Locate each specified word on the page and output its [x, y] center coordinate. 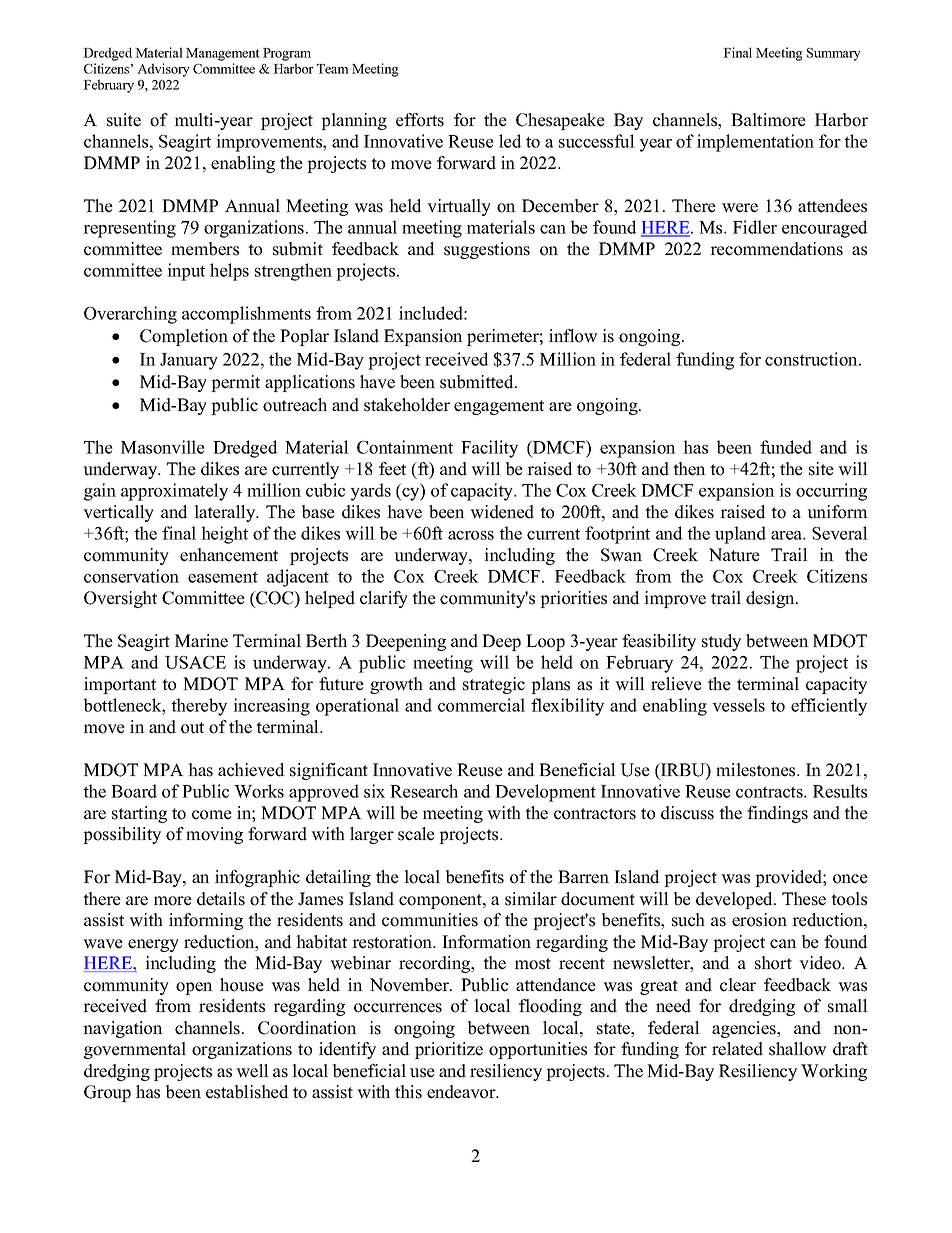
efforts [420, 120]
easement [223, 577]
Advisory [163, 70]
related [737, 1049]
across [471, 535]
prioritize [449, 1050]
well [252, 1071]
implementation [755, 143]
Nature [734, 555]
